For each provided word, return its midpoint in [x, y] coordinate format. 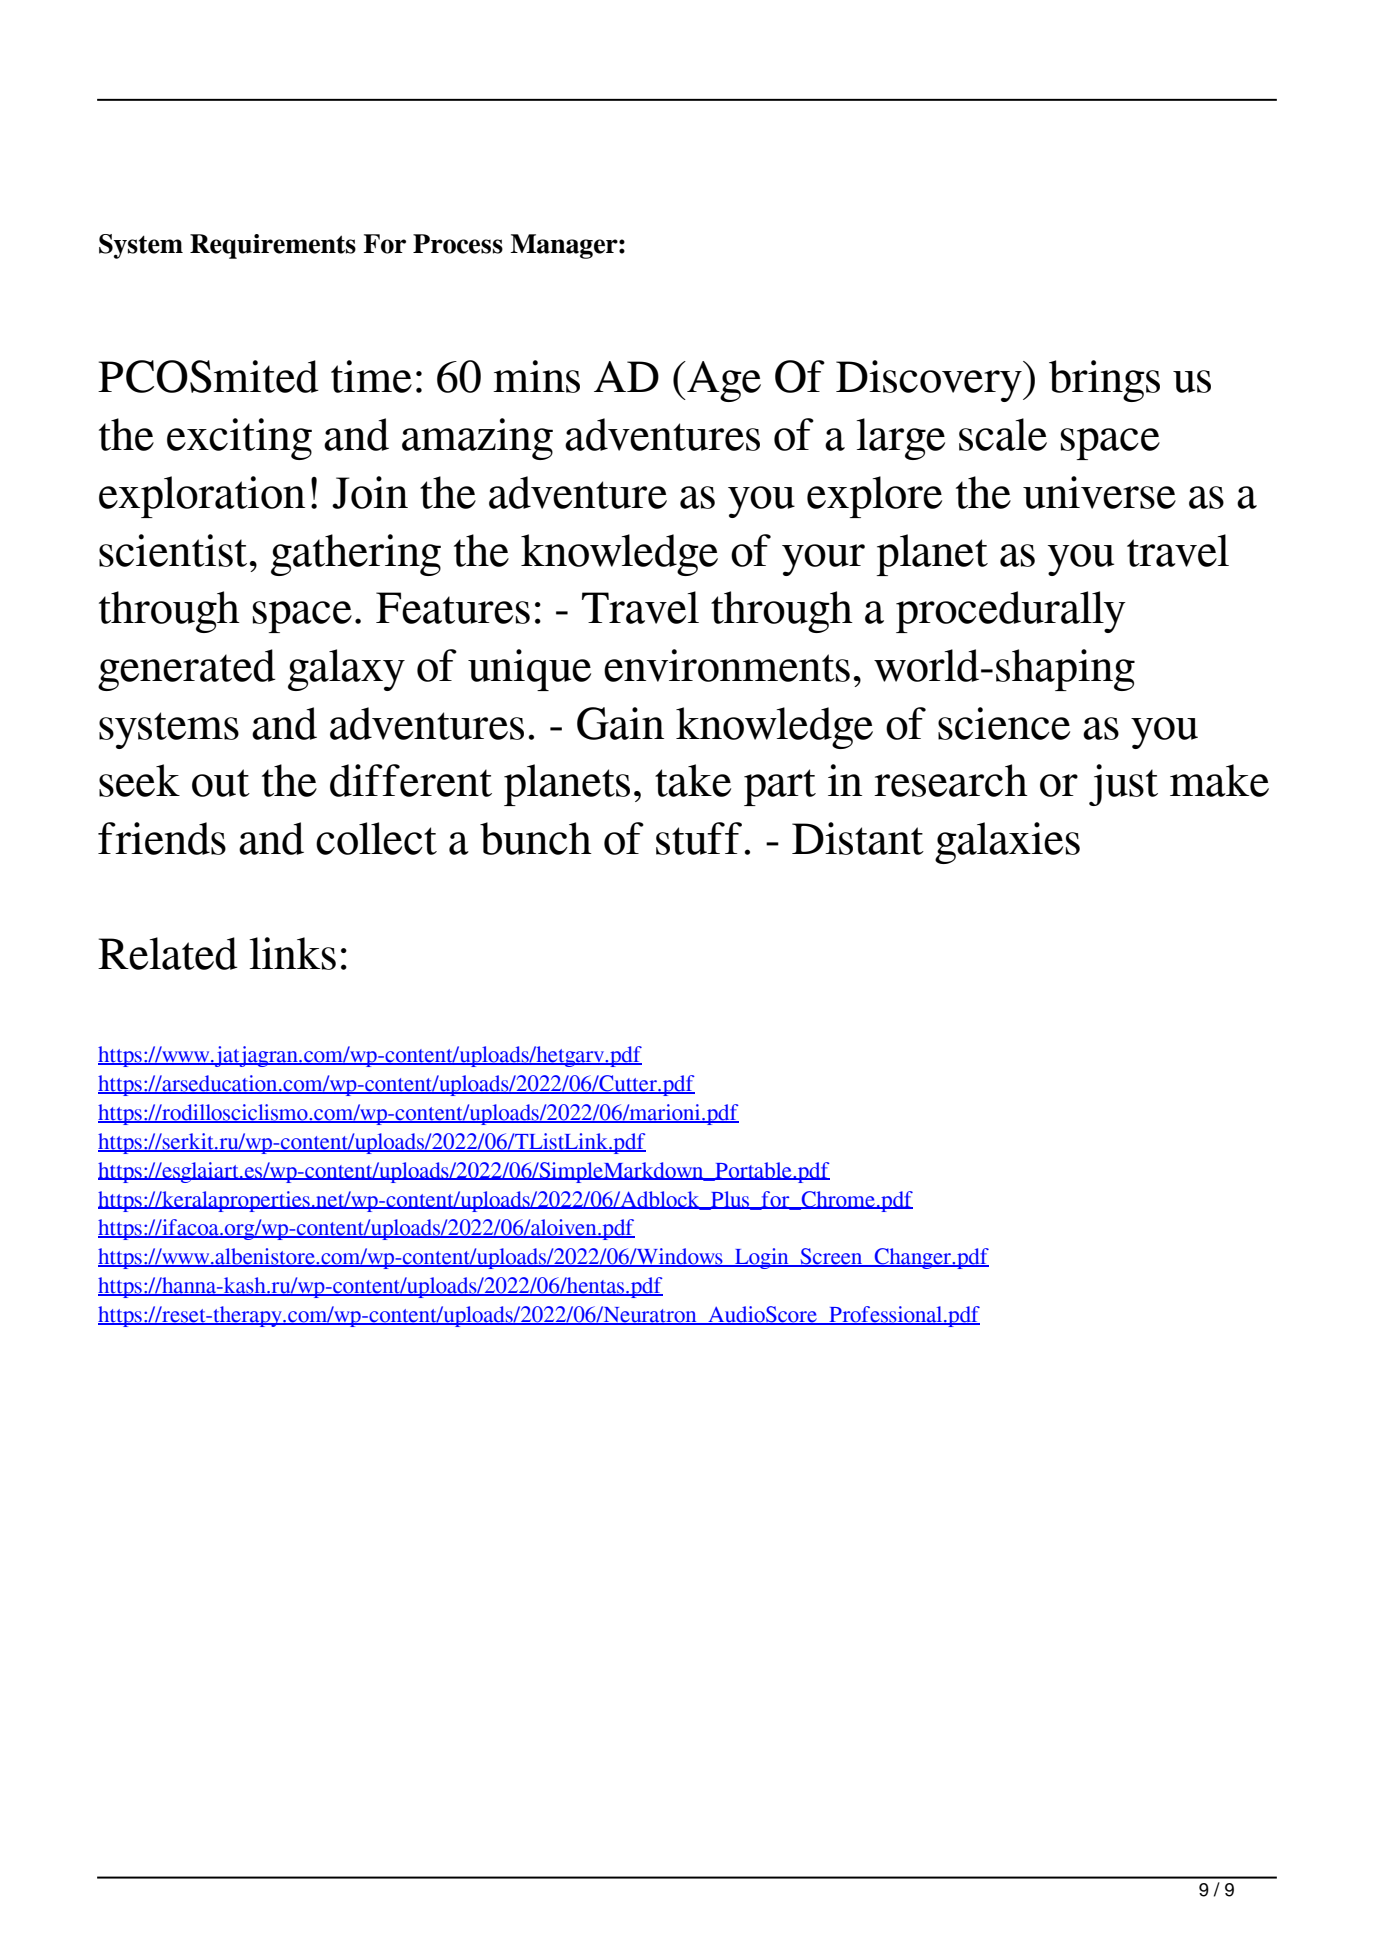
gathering [356, 555]
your [823, 560]
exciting [239, 439]
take [693, 780]
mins [536, 376]
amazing [477, 439]
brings [1104, 381]
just [1123, 785]
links [293, 953]
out [221, 783]
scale [1003, 434]
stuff [699, 838]
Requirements [273, 246]
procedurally [1011, 612]
